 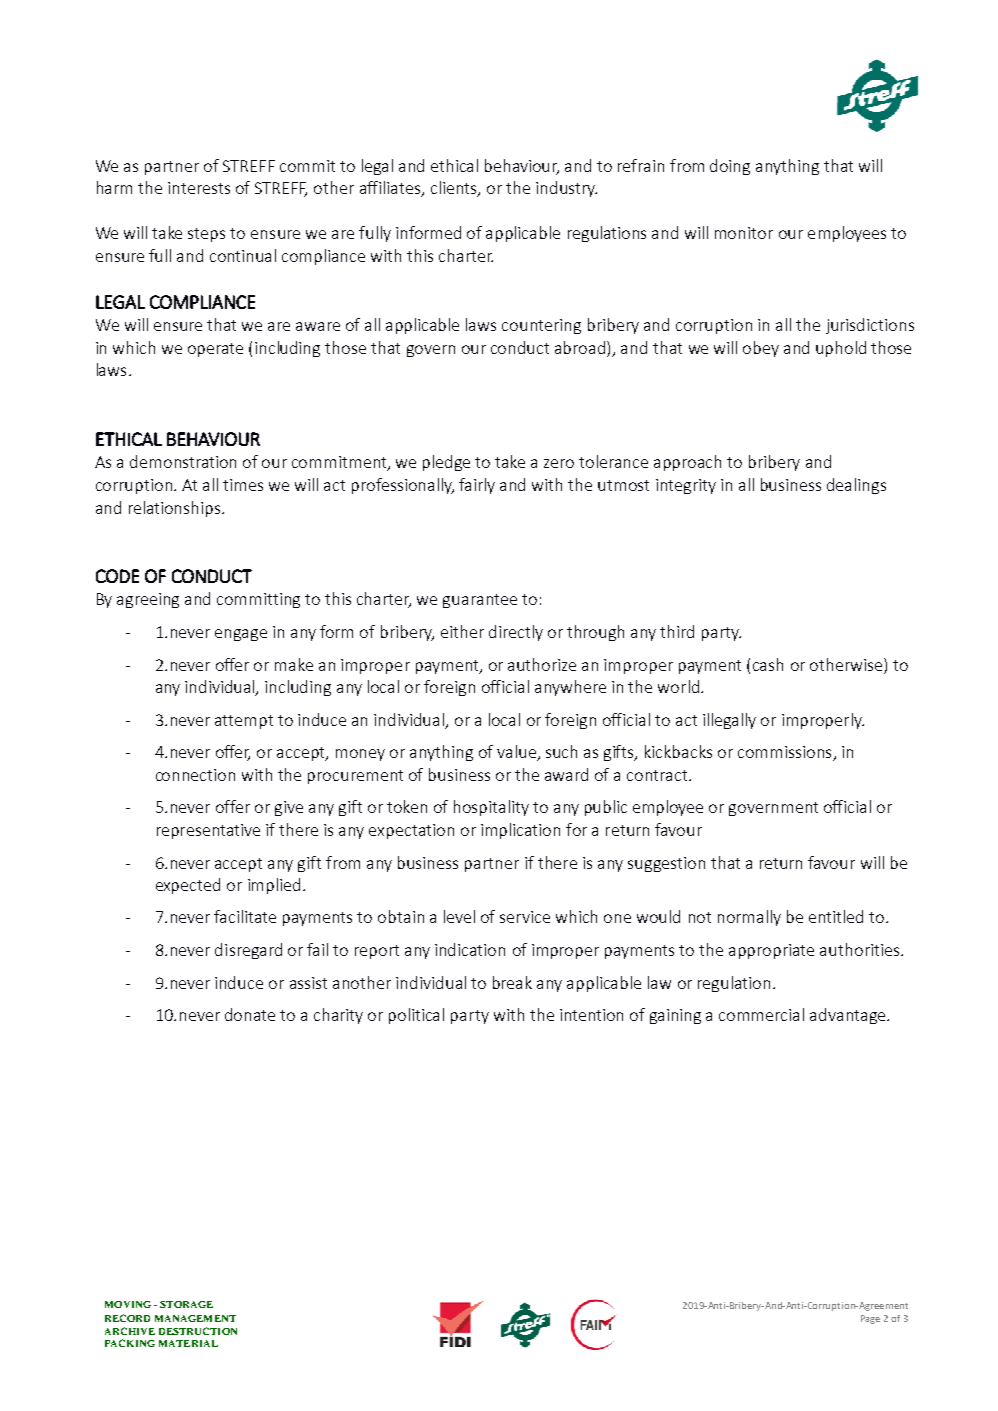 What do you see at coordinates (455, 189) in the screenshot?
I see `clients` at bounding box center [455, 189].
